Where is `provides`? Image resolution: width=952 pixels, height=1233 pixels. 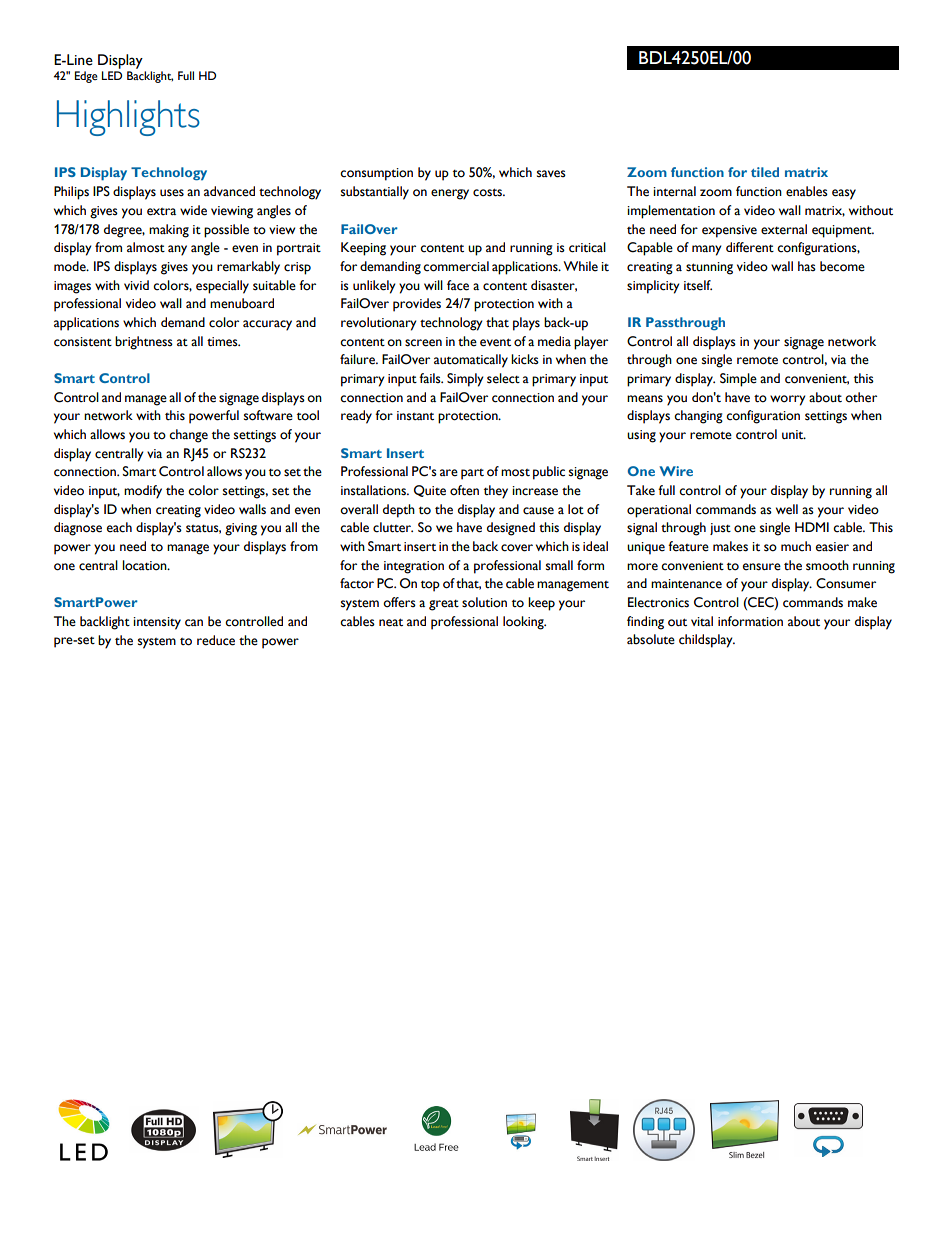 provides is located at coordinates (417, 305).
